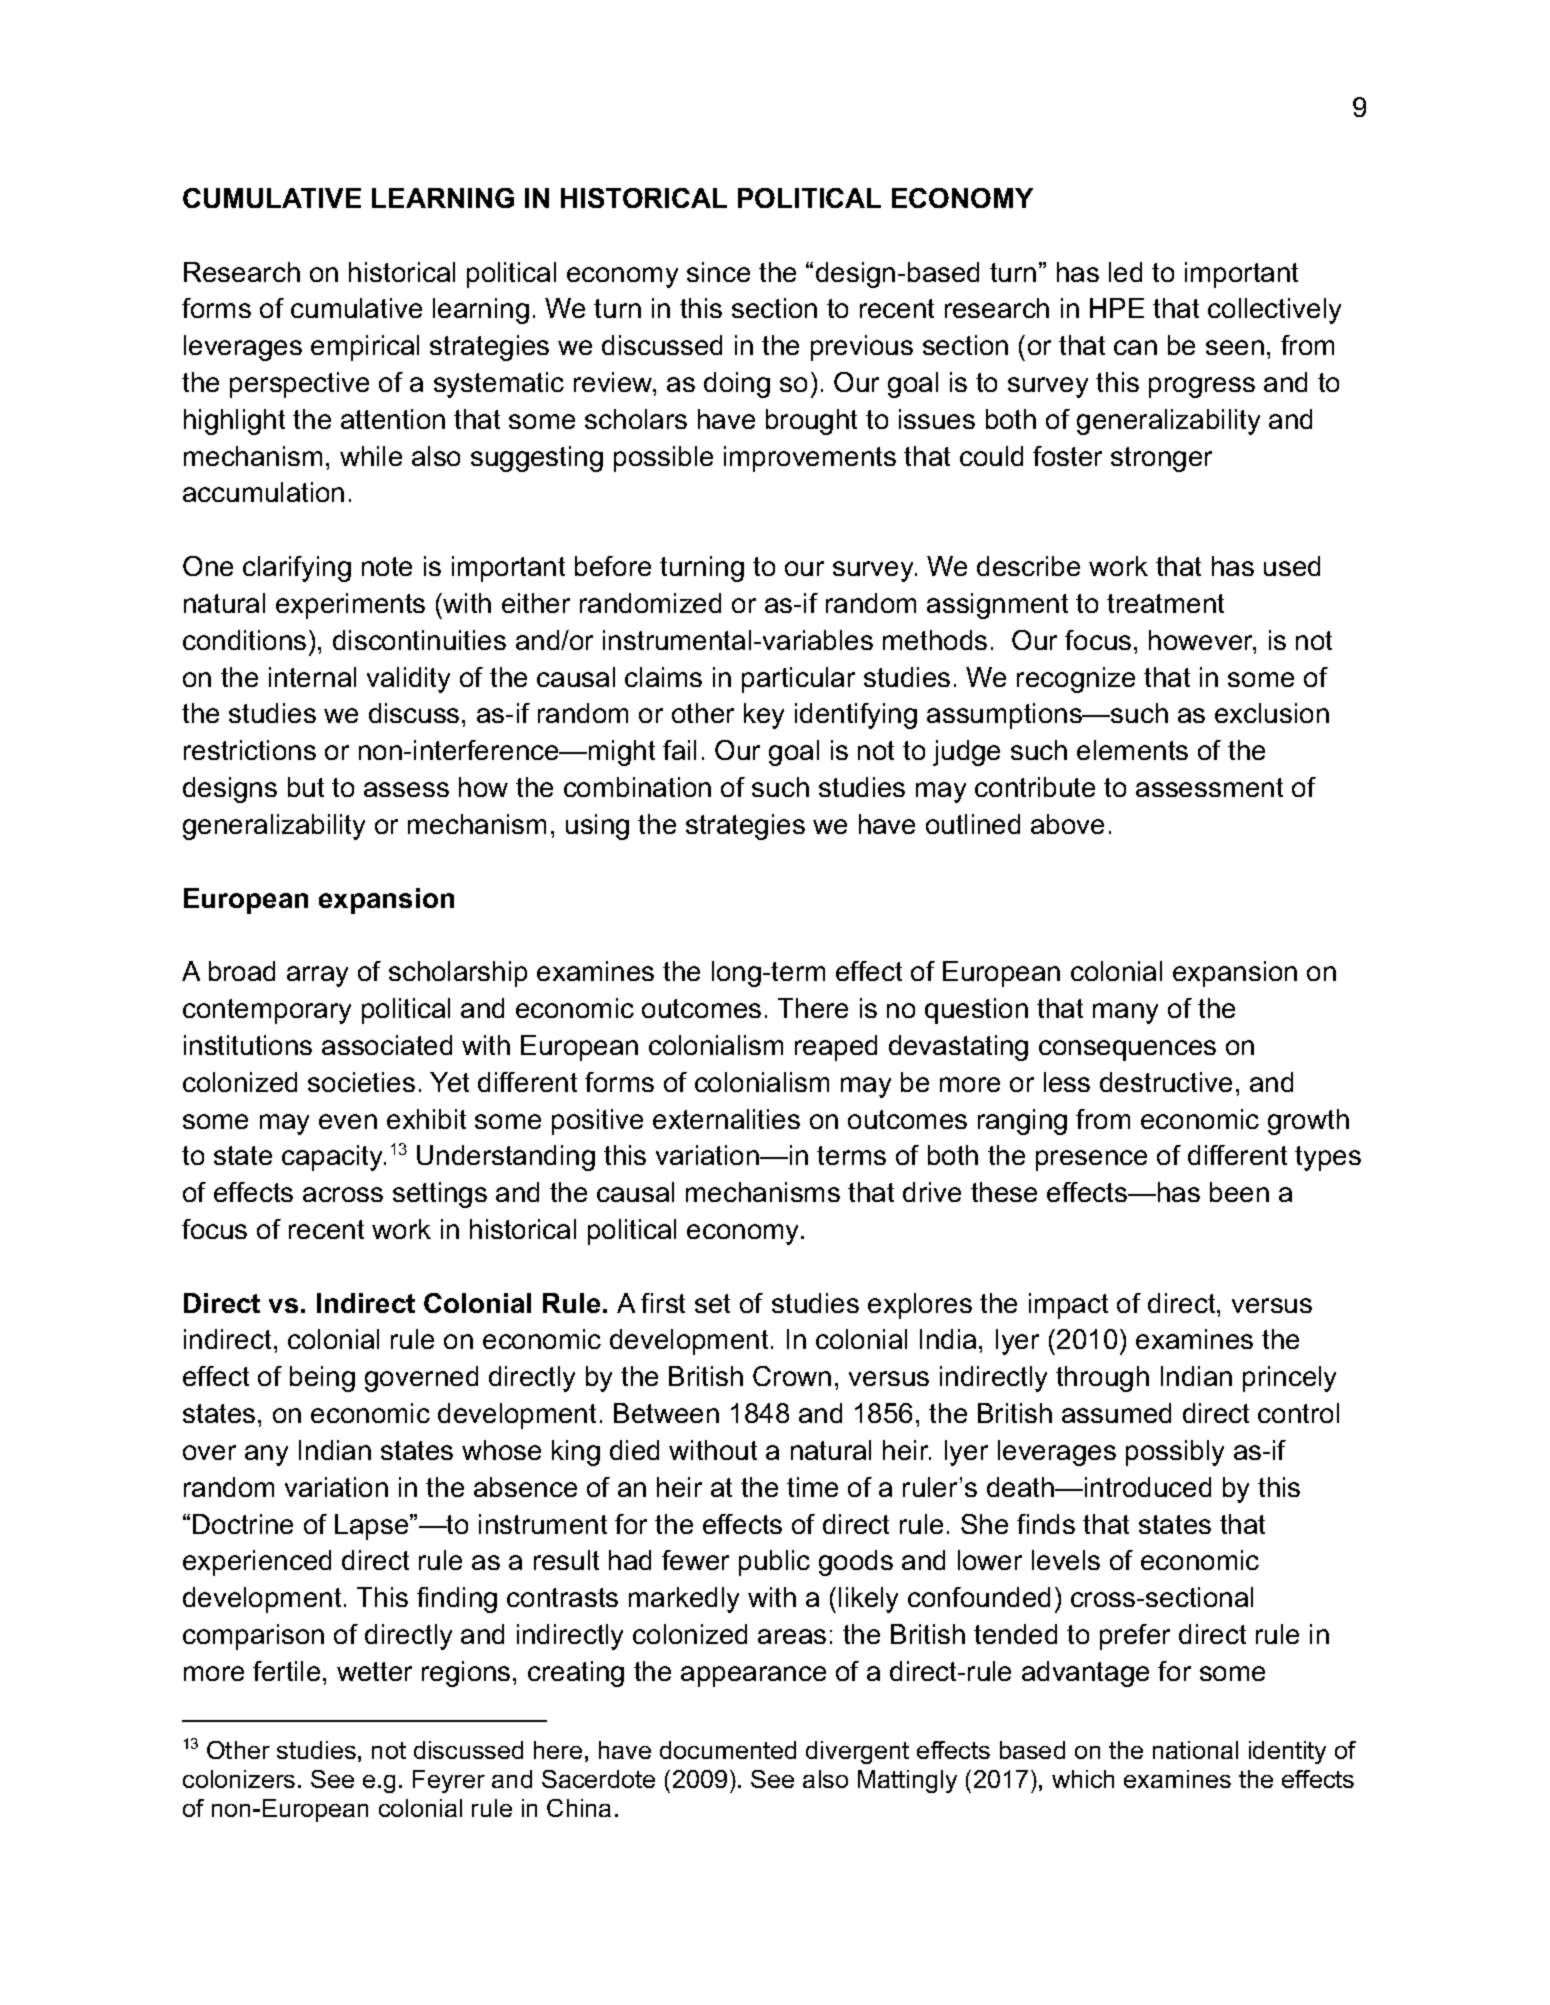 Image resolution: width=1550 pixels, height=2005 pixels. I want to click on since, so click(718, 272).
